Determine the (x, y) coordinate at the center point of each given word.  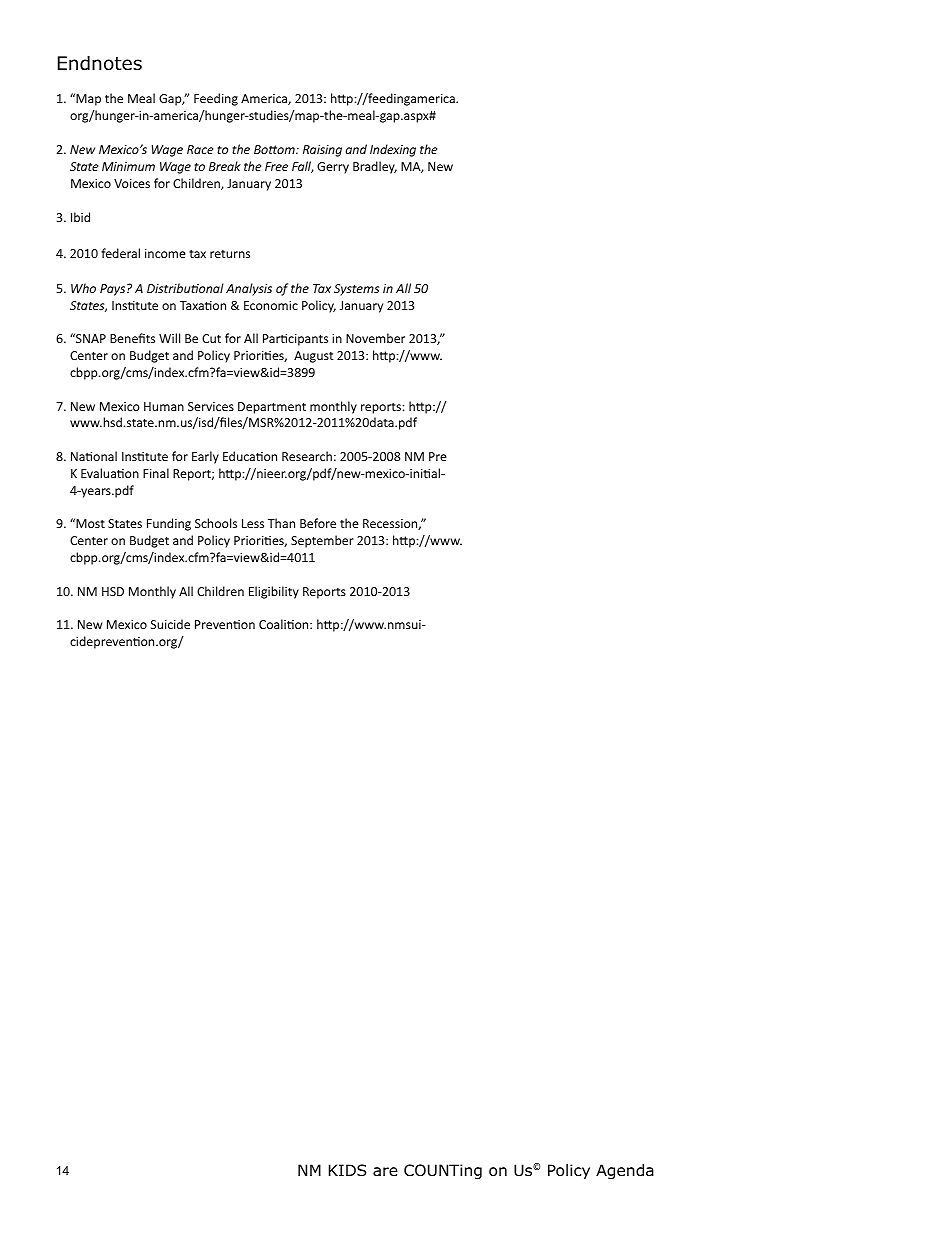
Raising (322, 151)
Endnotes (100, 63)
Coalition (285, 624)
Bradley (375, 167)
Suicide (170, 624)
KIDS (347, 1170)
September (322, 541)
